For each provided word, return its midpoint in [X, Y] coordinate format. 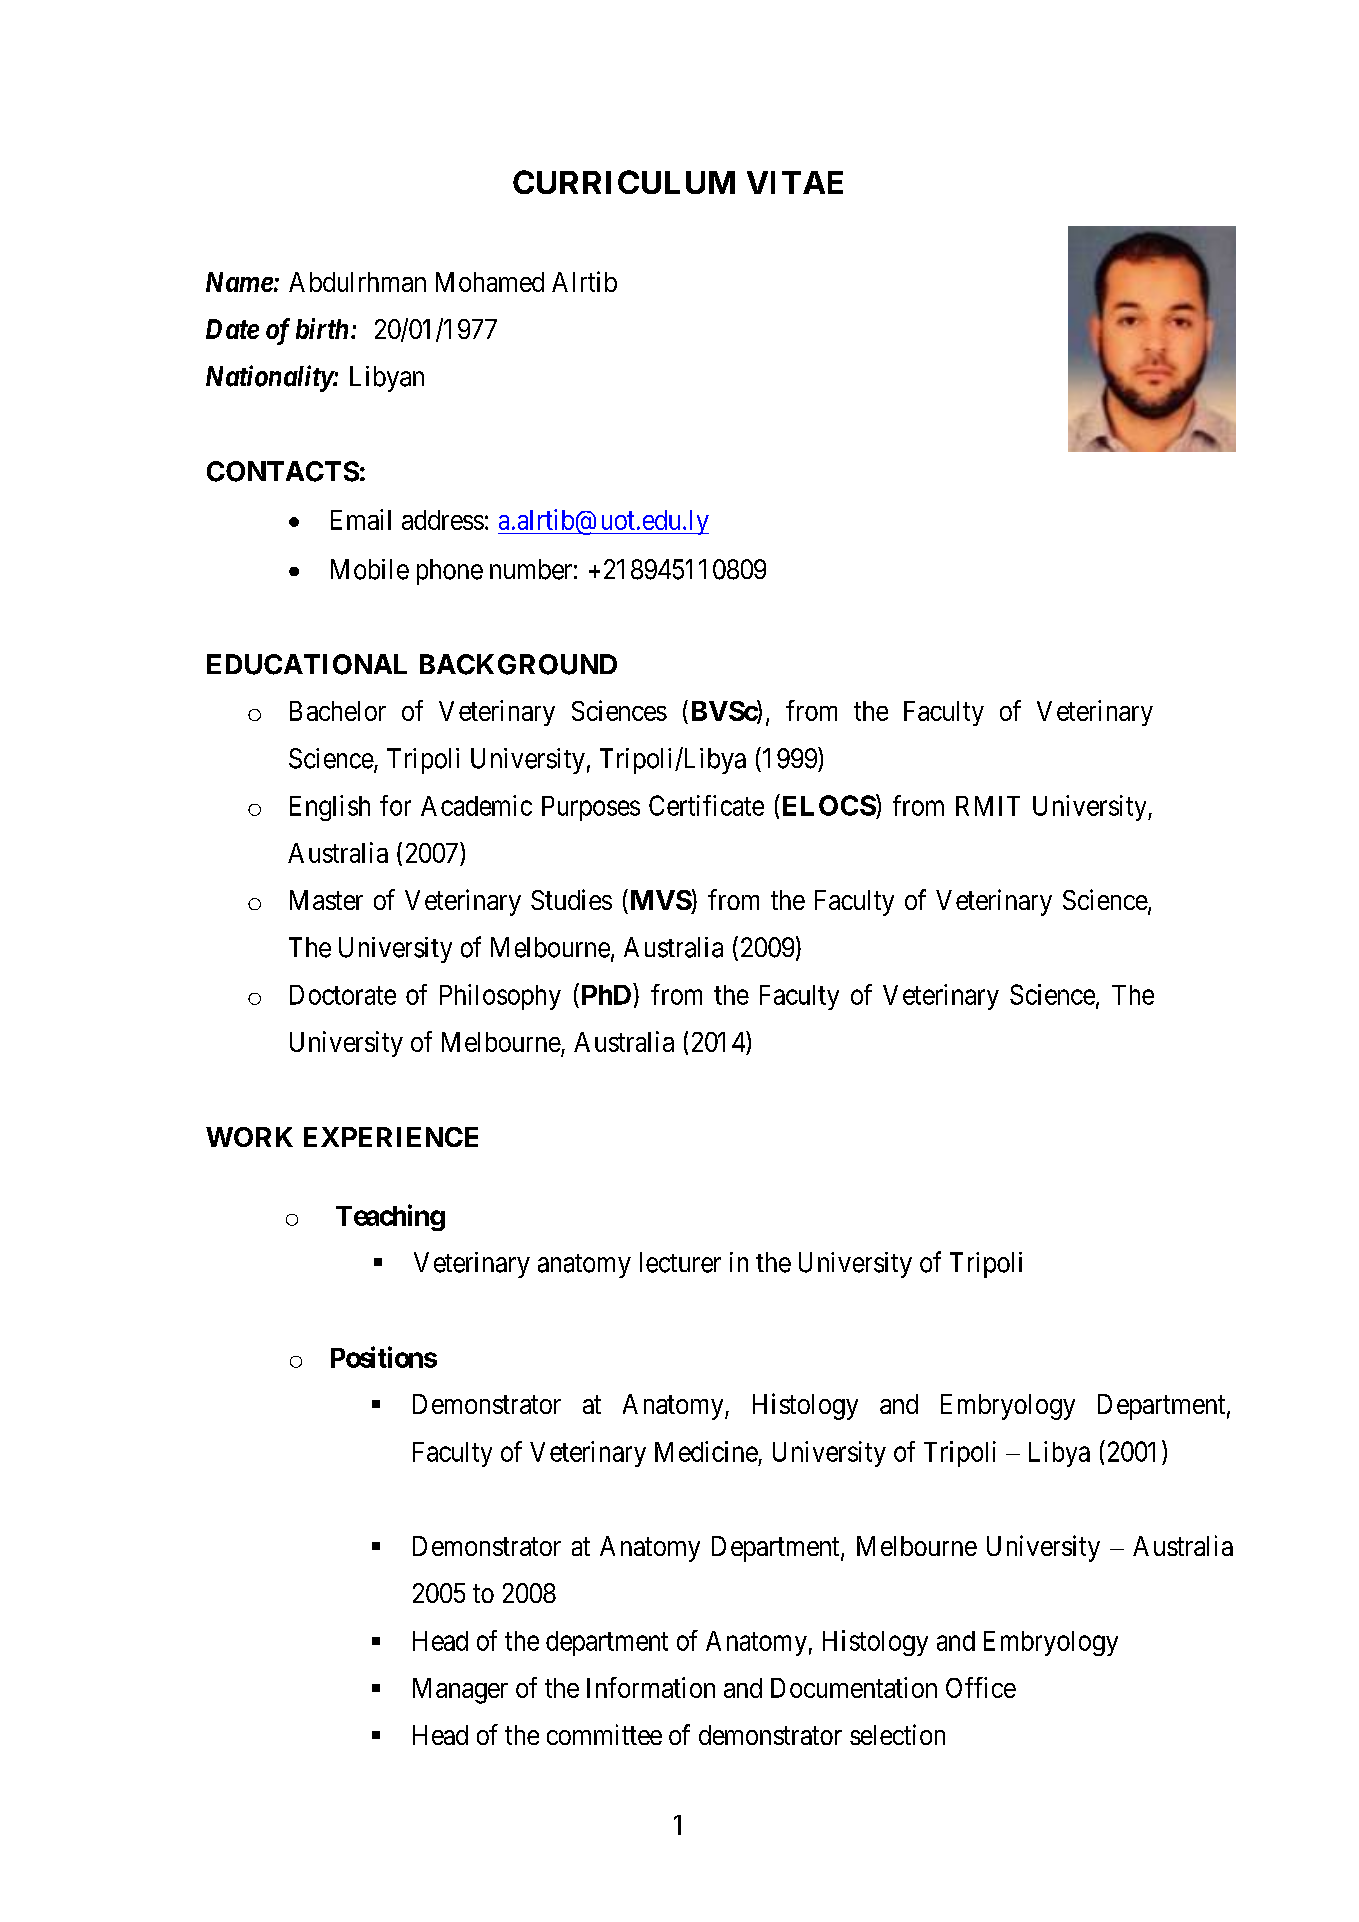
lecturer [680, 1262]
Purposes [591, 808]
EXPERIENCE [391, 1137]
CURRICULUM [624, 182]
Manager [460, 1691]
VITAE [795, 182]
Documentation [854, 1687]
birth [322, 328]
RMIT [988, 806]
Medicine [706, 1451]
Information [651, 1687]
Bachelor [338, 711]
